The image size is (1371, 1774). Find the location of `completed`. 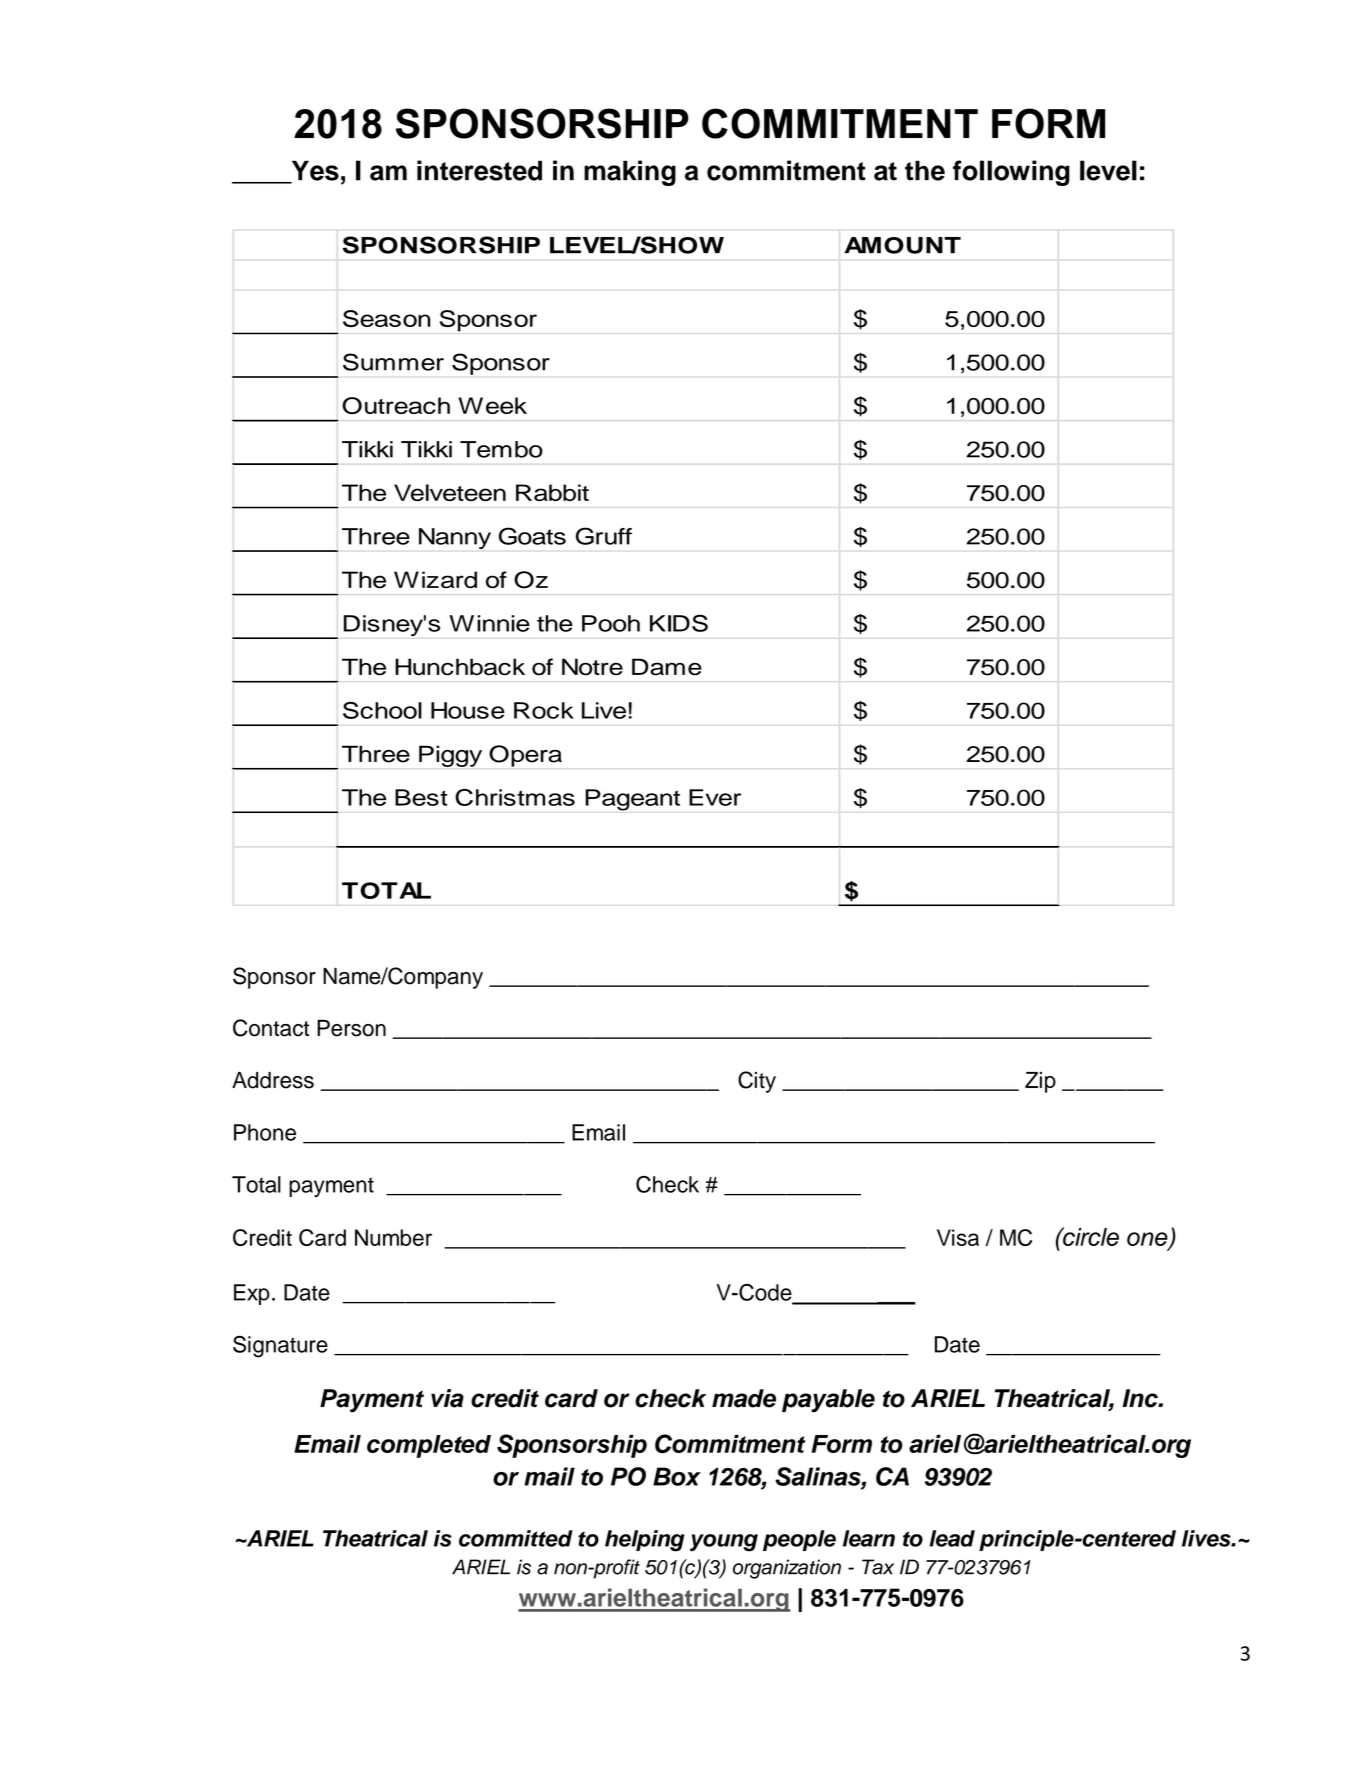

completed is located at coordinates (429, 1446).
